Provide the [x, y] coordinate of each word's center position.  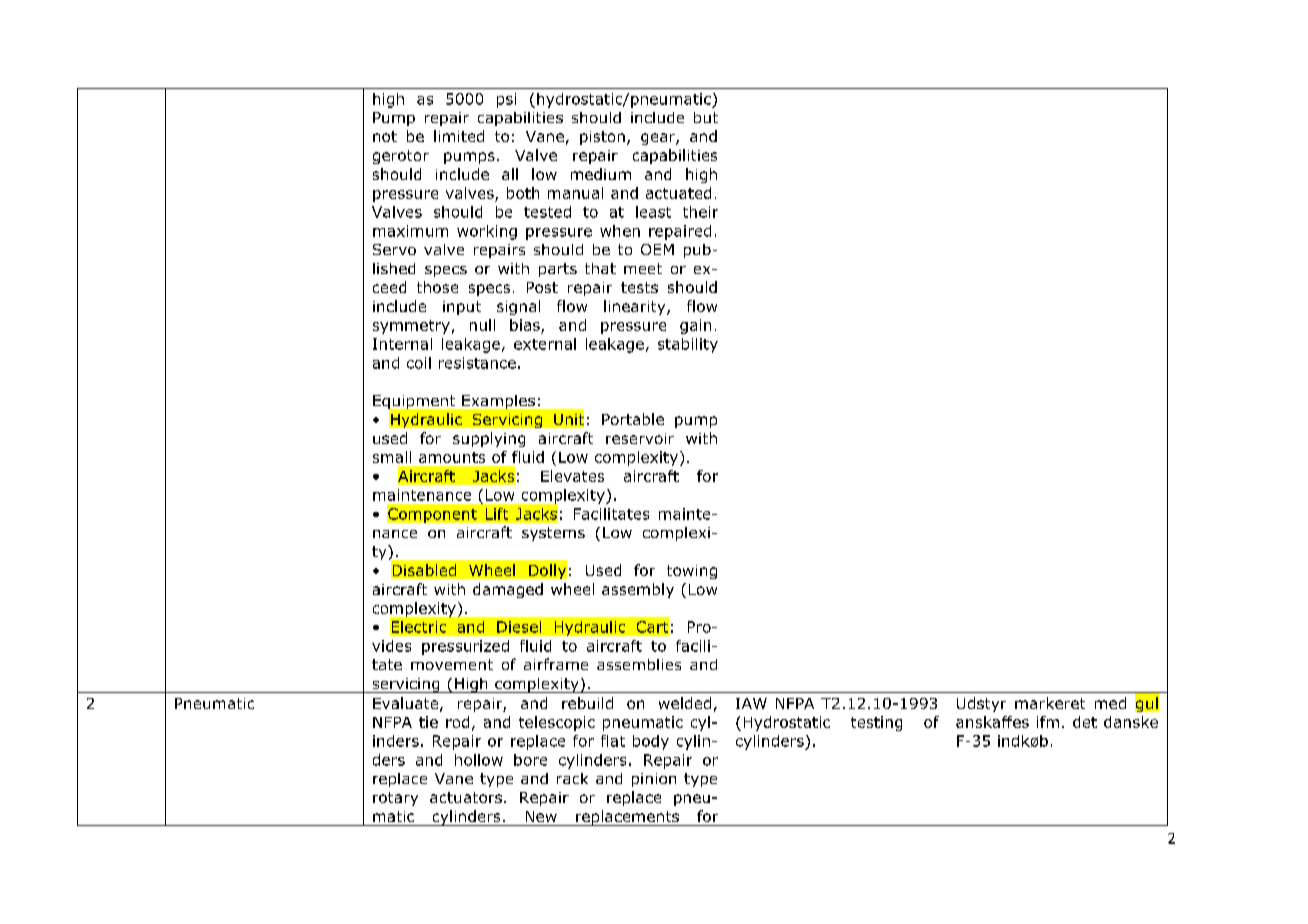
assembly [638, 590]
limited [459, 136]
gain [695, 326]
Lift [497, 514]
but [706, 117]
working [487, 232]
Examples [498, 402]
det [1085, 722]
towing [692, 572]
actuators [466, 797]
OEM [657, 249]
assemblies [639, 664]
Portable [633, 419]
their [700, 212]
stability [688, 345]
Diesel [519, 627]
